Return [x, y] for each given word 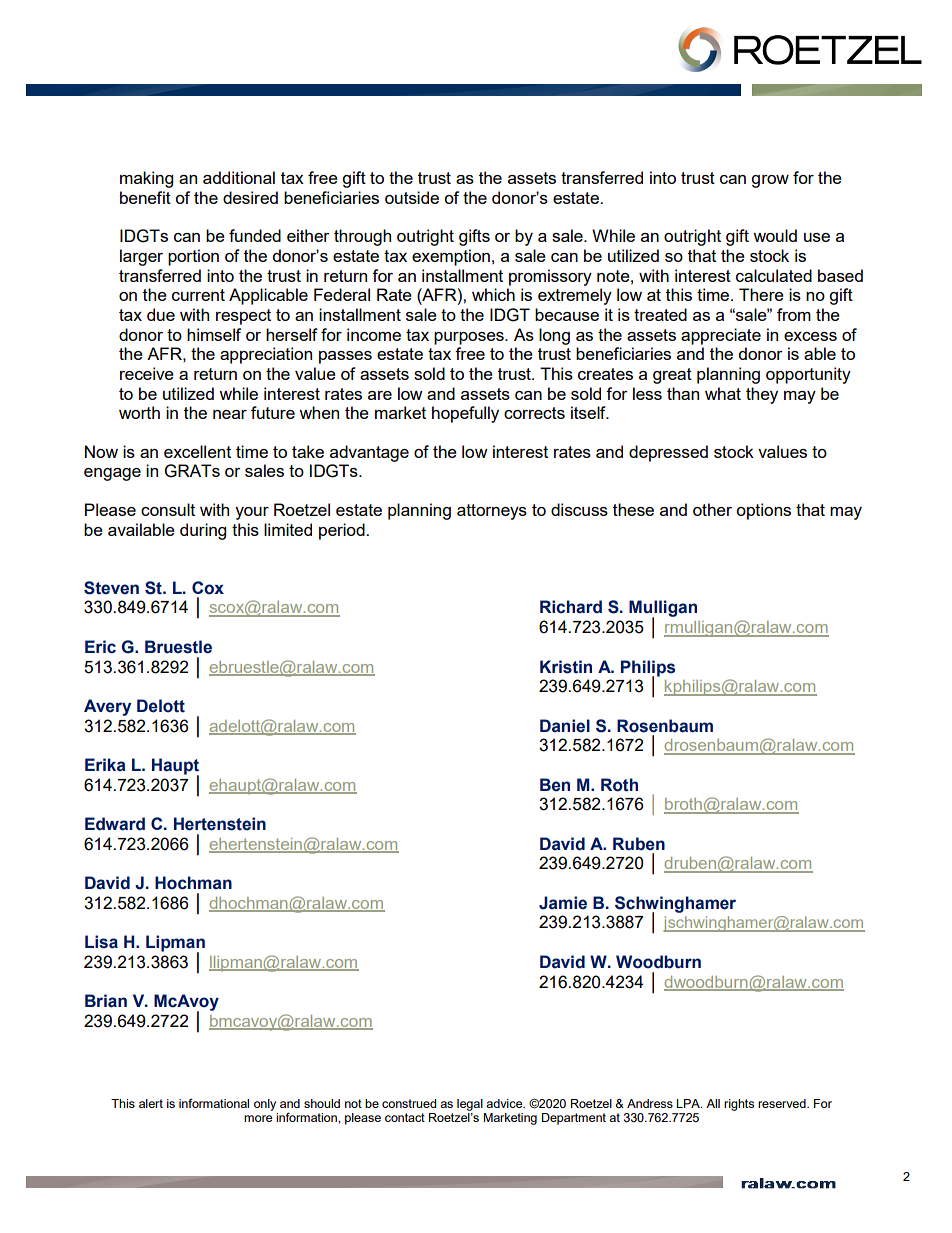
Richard [571, 607]
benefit [145, 197]
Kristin [566, 667]
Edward [115, 824]
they [762, 395]
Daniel [565, 726]
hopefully [465, 414]
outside [412, 197]
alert [151, 1103]
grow [770, 181]
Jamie [563, 903]
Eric [100, 647]
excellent [197, 451]
